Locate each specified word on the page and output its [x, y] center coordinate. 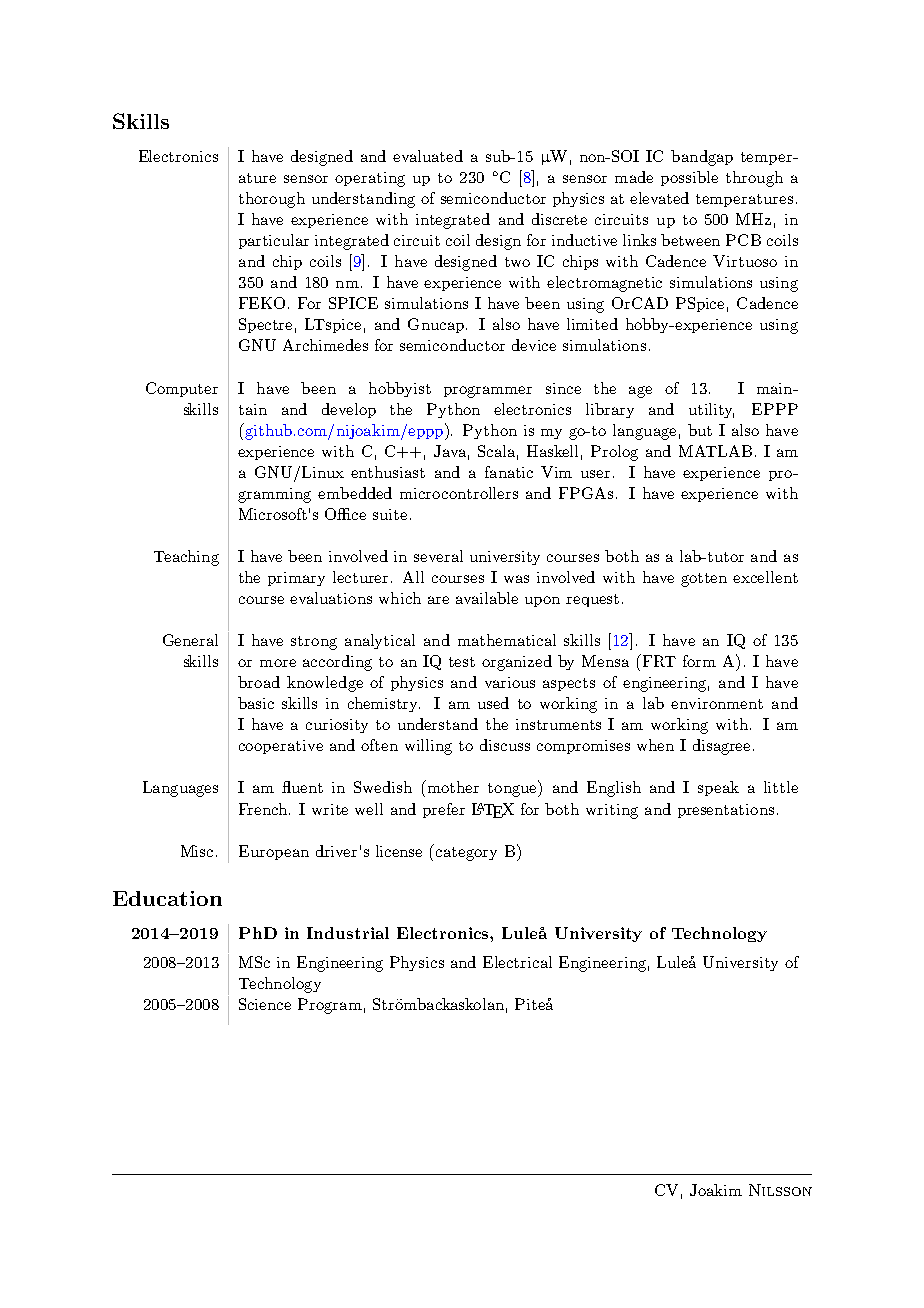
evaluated [428, 156]
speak [718, 788]
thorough [272, 200]
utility [711, 410]
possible [689, 178]
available [487, 598]
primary [296, 579]
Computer [182, 389]
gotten [704, 580]
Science [265, 1004]
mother [452, 786]
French [264, 809]
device [534, 345]
